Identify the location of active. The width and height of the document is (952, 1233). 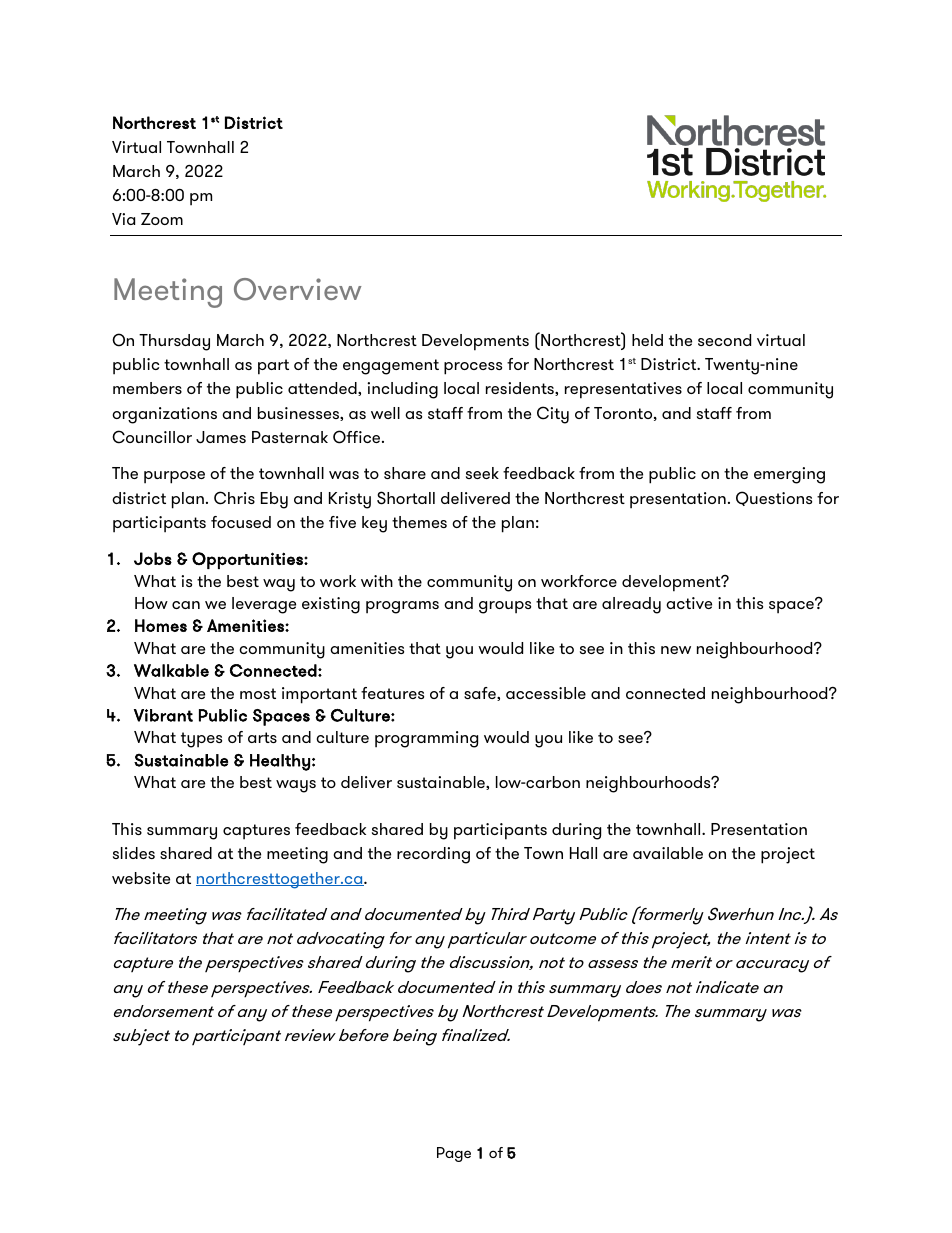
(689, 603).
